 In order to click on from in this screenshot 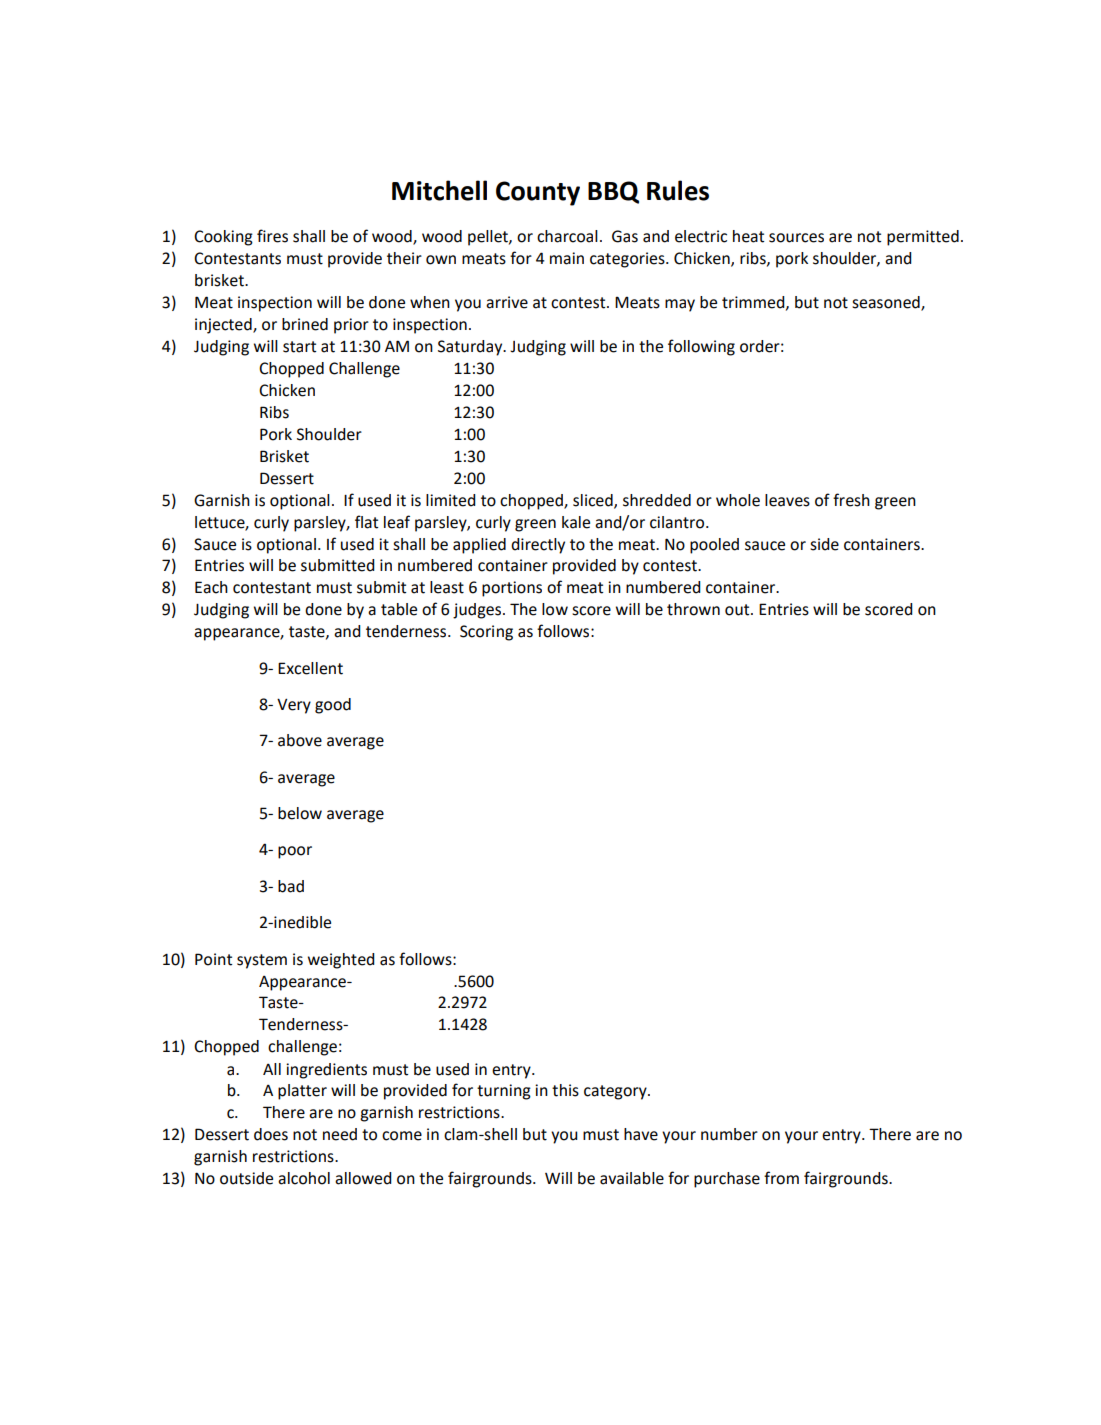, I will do `click(781, 1178)`.
